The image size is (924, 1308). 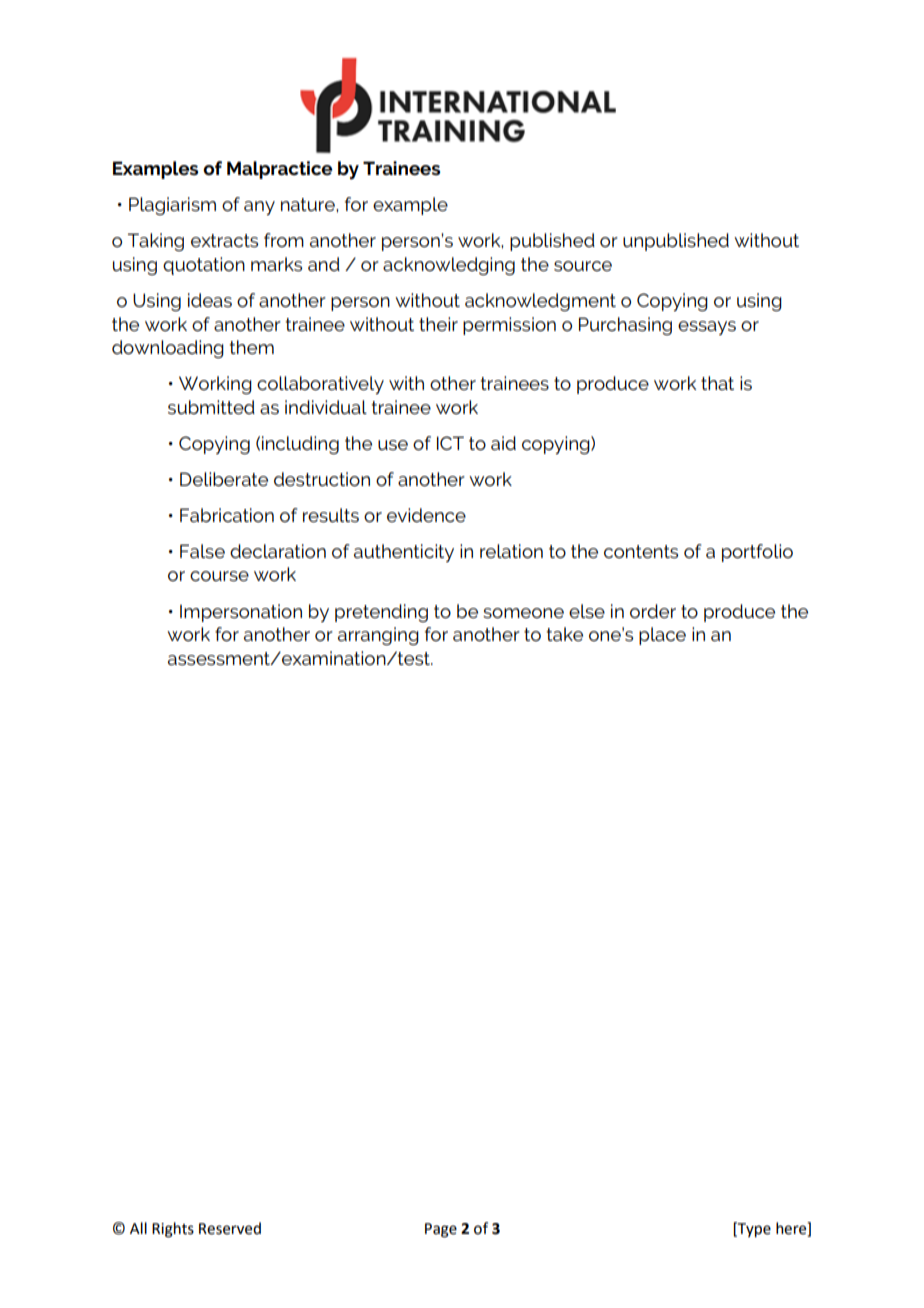 I want to click on that, so click(x=717, y=383).
